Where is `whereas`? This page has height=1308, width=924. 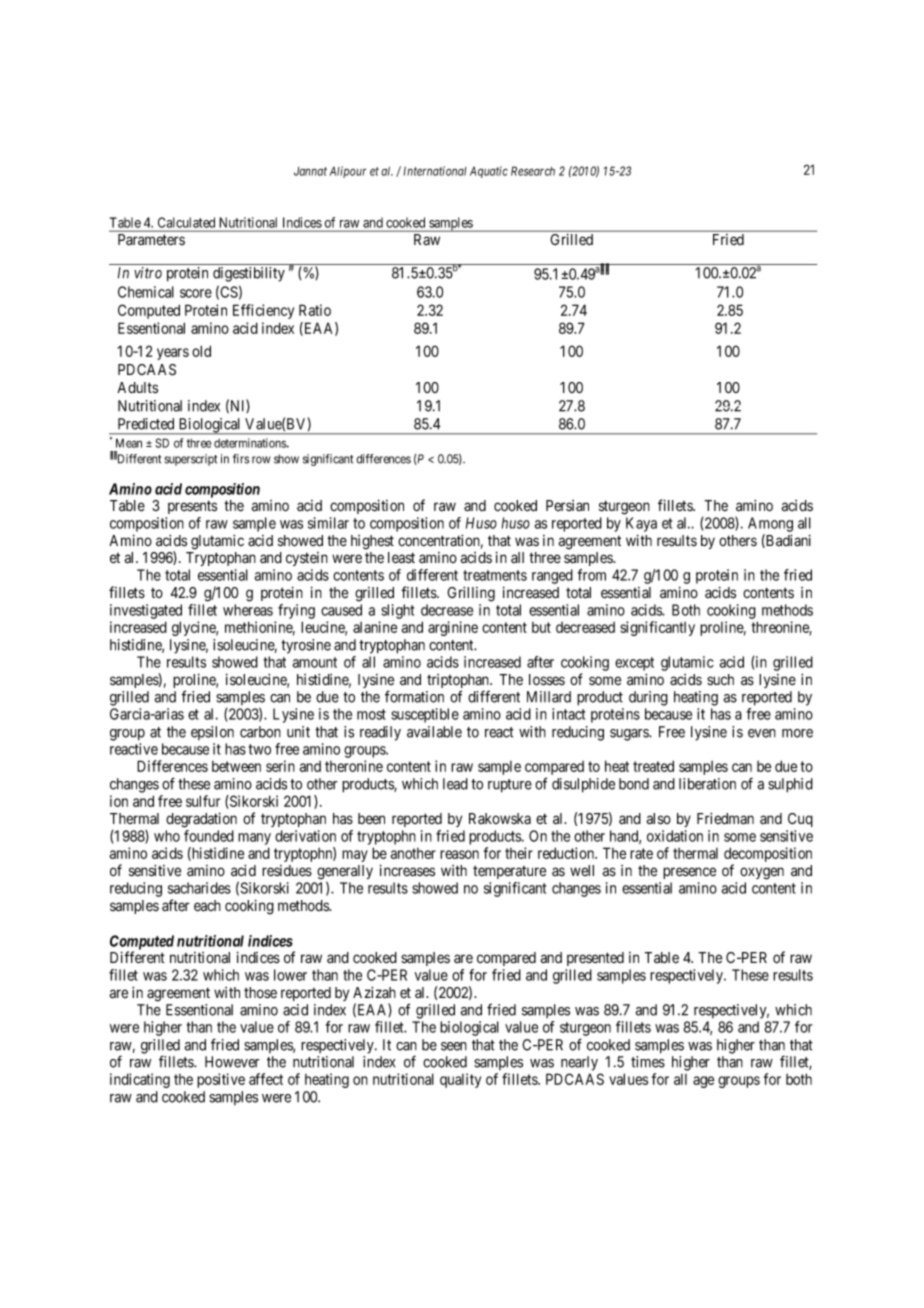 whereas is located at coordinates (248, 610).
